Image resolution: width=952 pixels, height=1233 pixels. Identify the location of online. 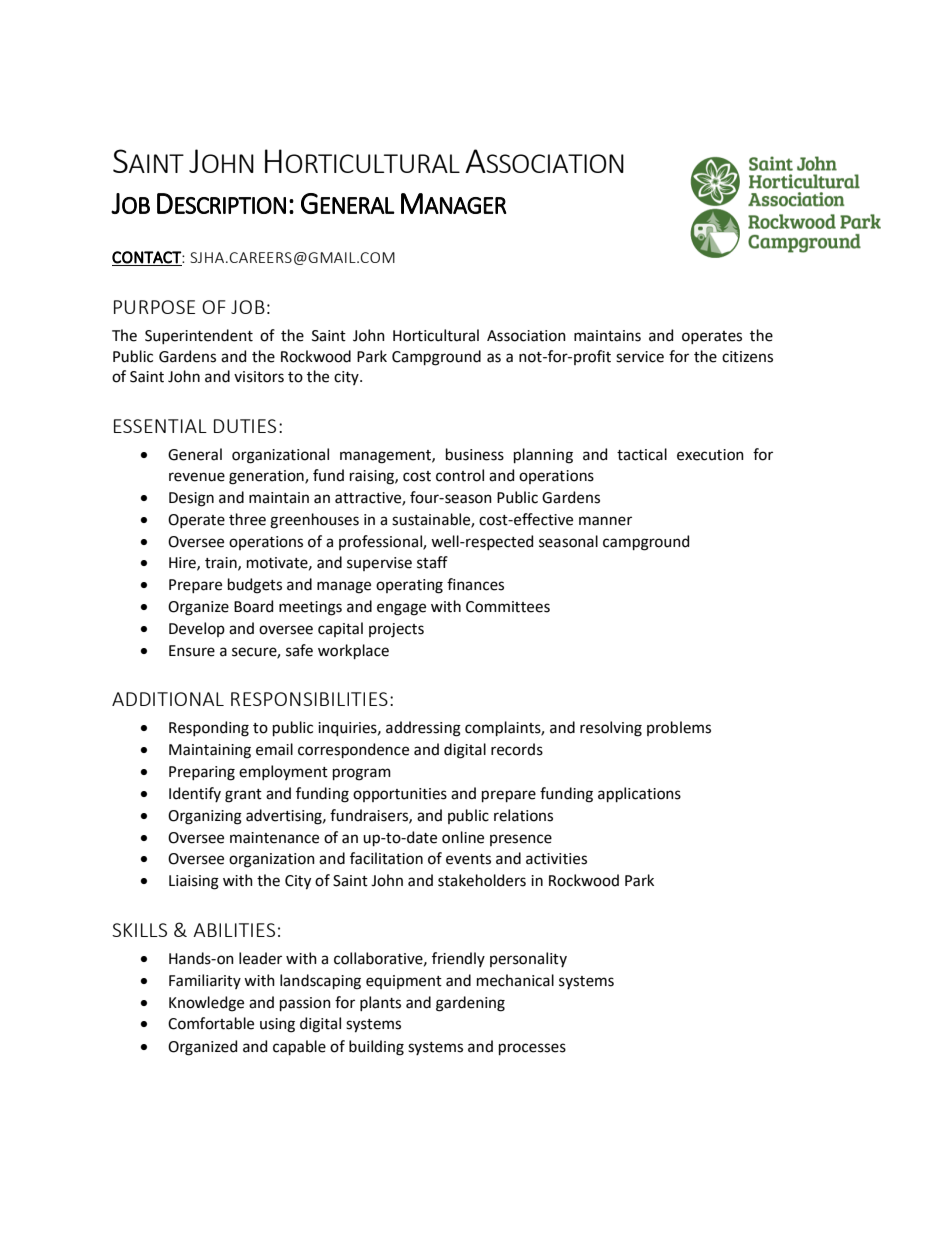
(463, 837).
